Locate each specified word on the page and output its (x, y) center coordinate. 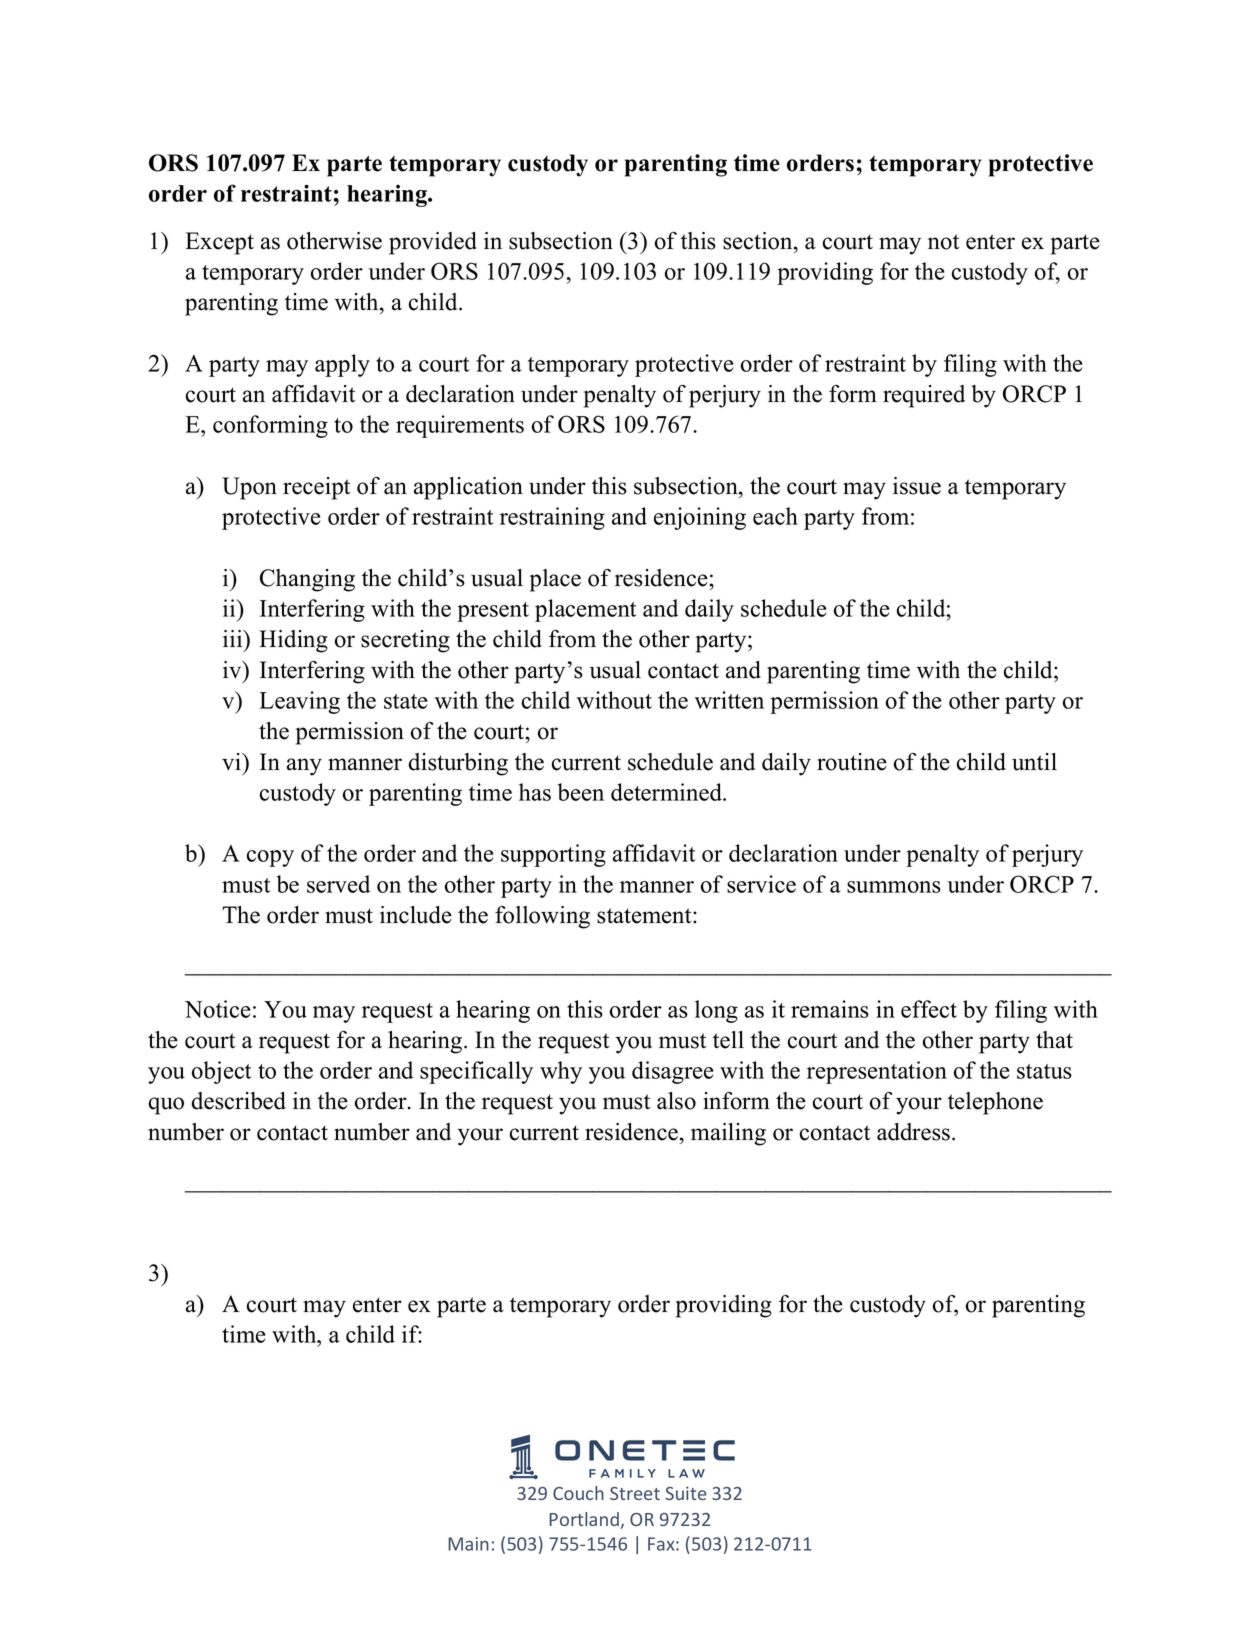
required (924, 396)
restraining (552, 518)
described (239, 1101)
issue (917, 486)
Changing (307, 580)
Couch (578, 1493)
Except (219, 243)
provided (433, 243)
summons (894, 887)
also (676, 1101)
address (913, 1132)
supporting (553, 855)
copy (270, 858)
